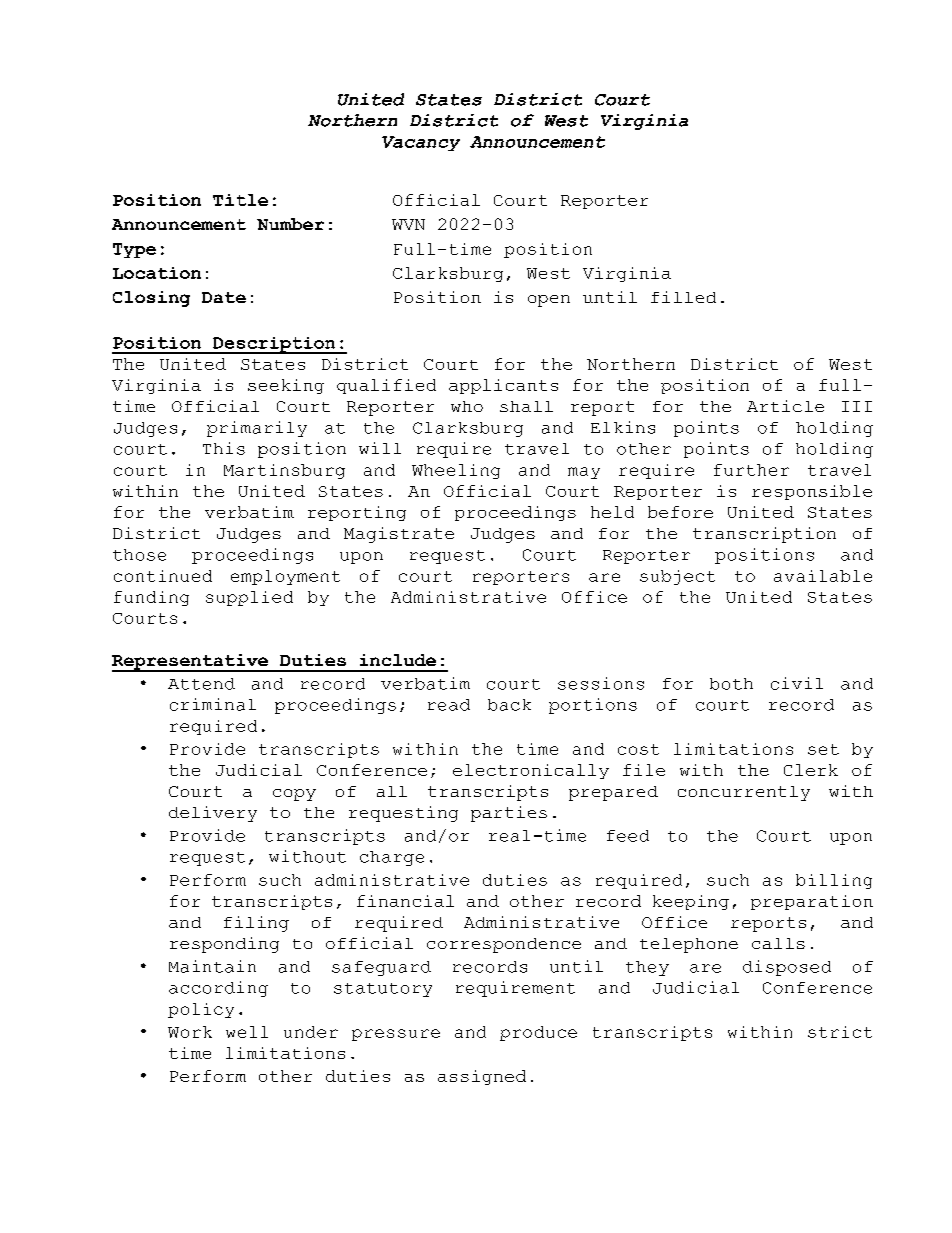  Describe the element at coordinates (811, 770) in the page. I see `Clerk` at that location.
